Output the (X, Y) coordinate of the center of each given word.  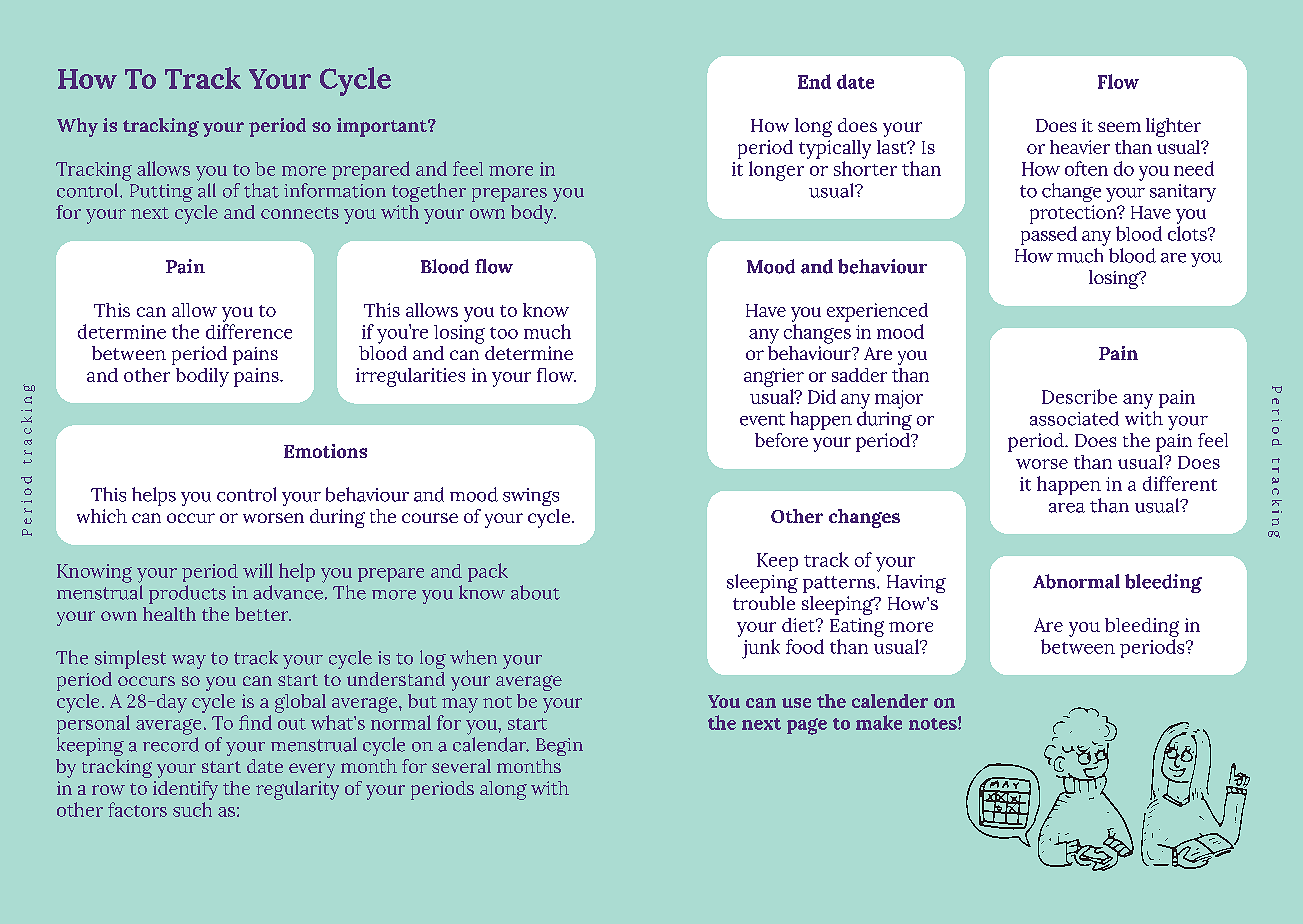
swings (531, 497)
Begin (559, 747)
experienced (877, 312)
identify (185, 790)
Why (77, 127)
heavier (1080, 147)
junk (761, 649)
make (879, 722)
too (504, 333)
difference (249, 331)
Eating (857, 627)
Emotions (325, 451)
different (1180, 483)
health (169, 614)
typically (835, 149)
